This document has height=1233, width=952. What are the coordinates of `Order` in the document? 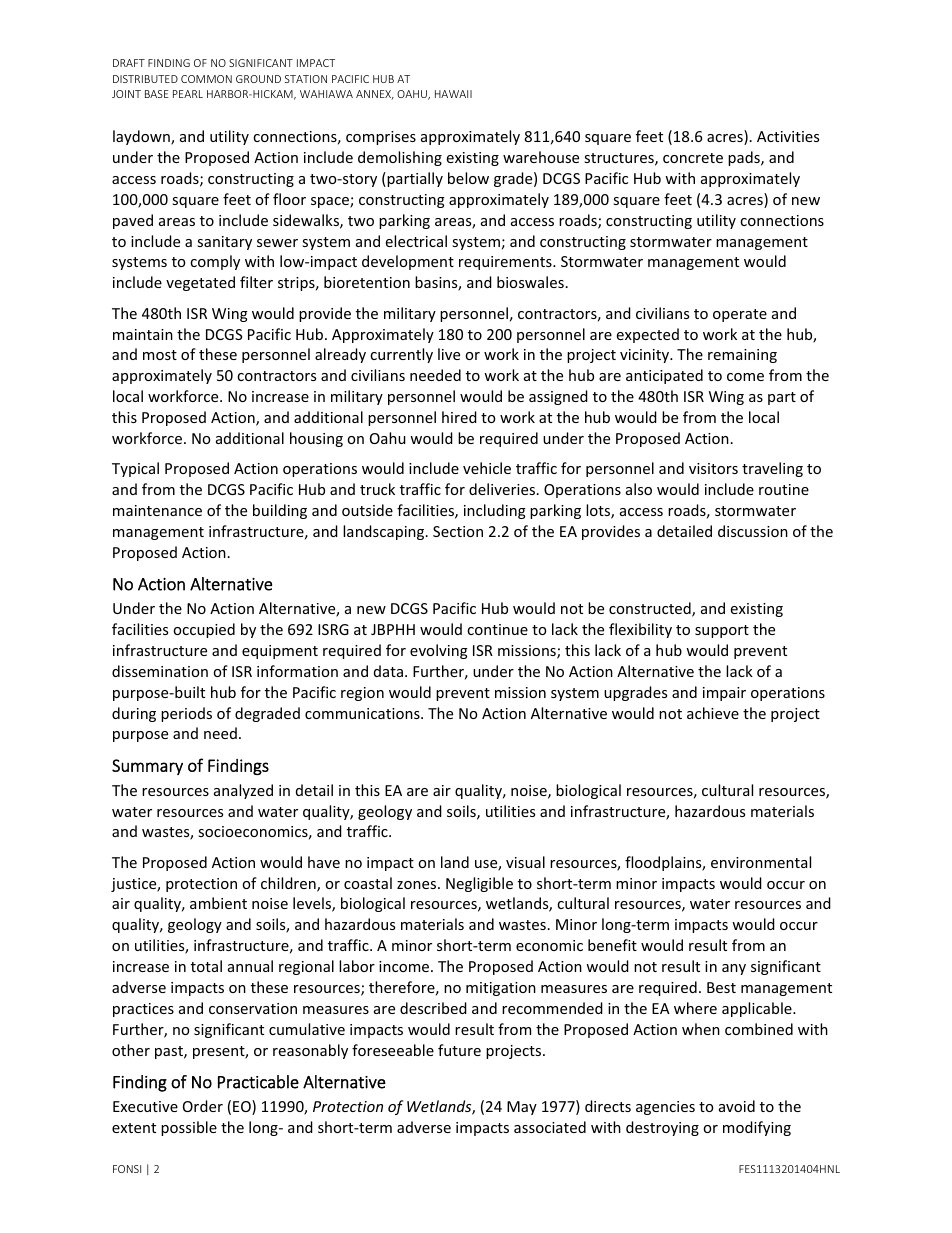 It's located at (203, 1106).
